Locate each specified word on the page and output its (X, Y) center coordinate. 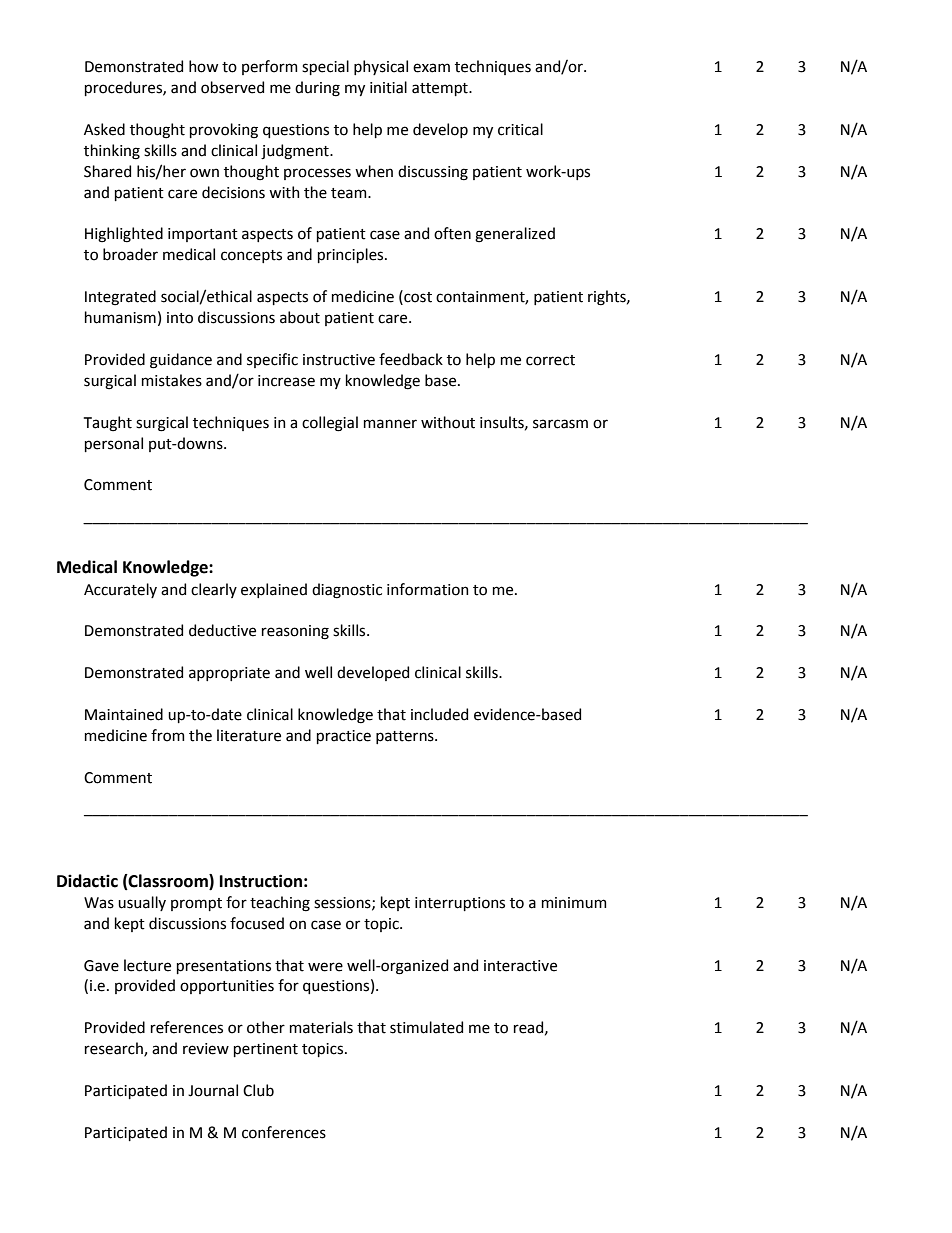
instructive (339, 360)
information (428, 589)
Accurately (120, 590)
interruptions (460, 904)
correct (550, 360)
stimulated (426, 1027)
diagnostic (347, 591)
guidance (181, 361)
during (317, 89)
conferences (284, 1132)
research (115, 1049)
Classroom (168, 881)
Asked (104, 129)
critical (520, 129)
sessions (343, 903)
